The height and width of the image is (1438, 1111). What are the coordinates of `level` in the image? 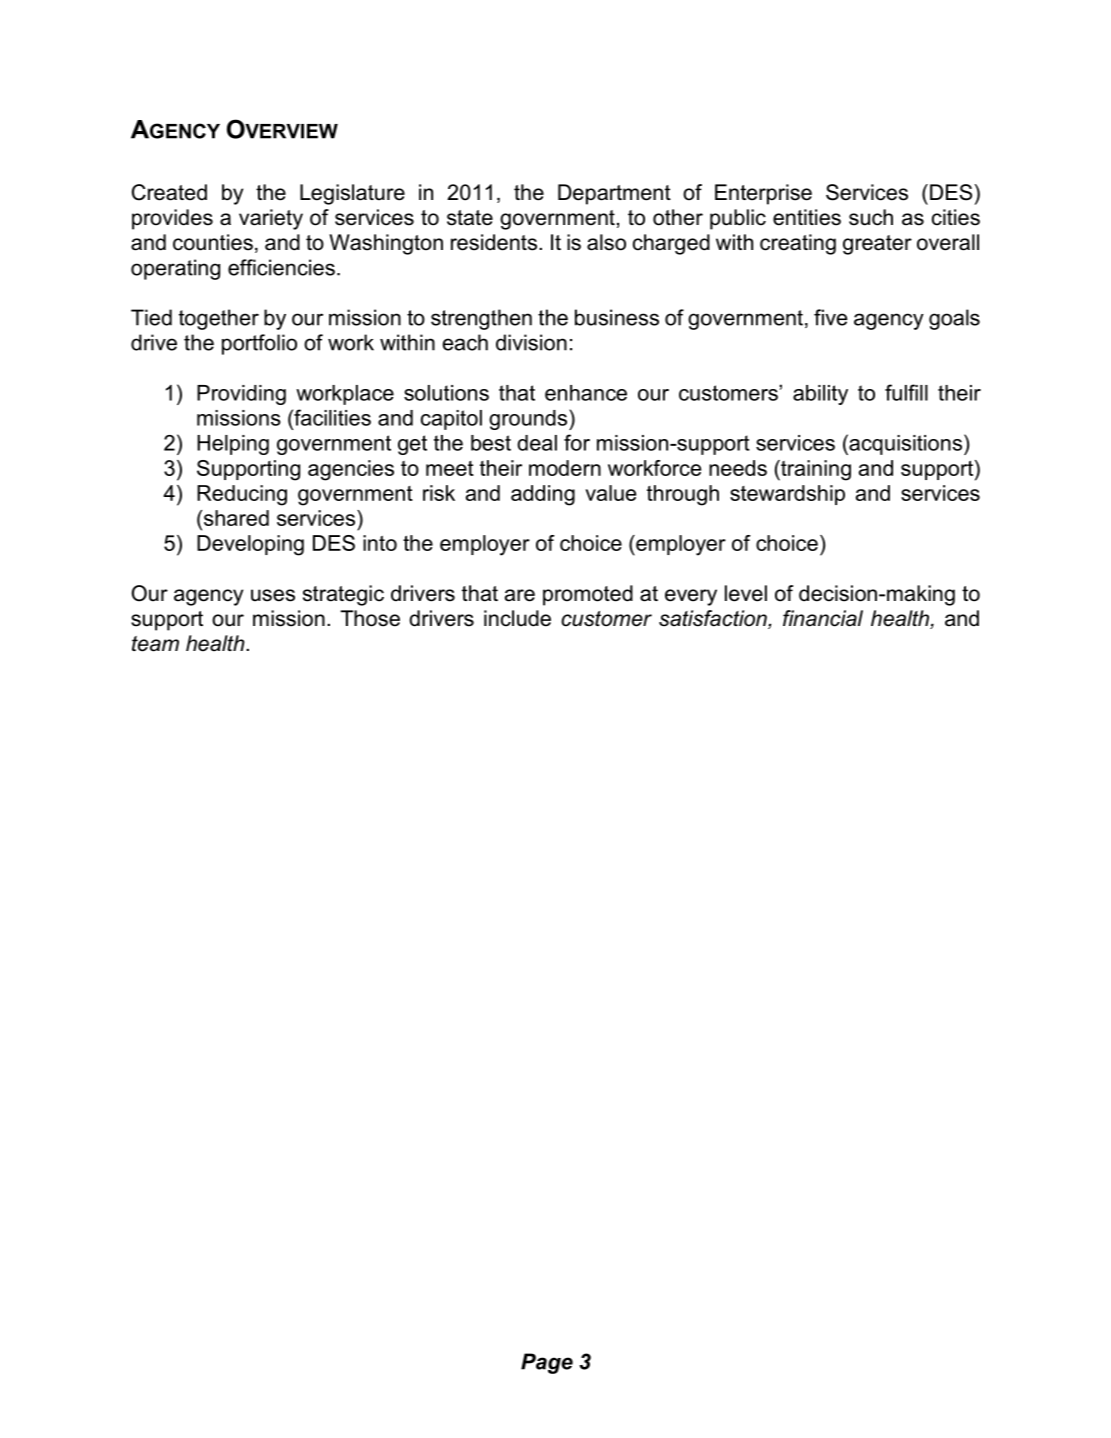 It's located at (746, 593).
